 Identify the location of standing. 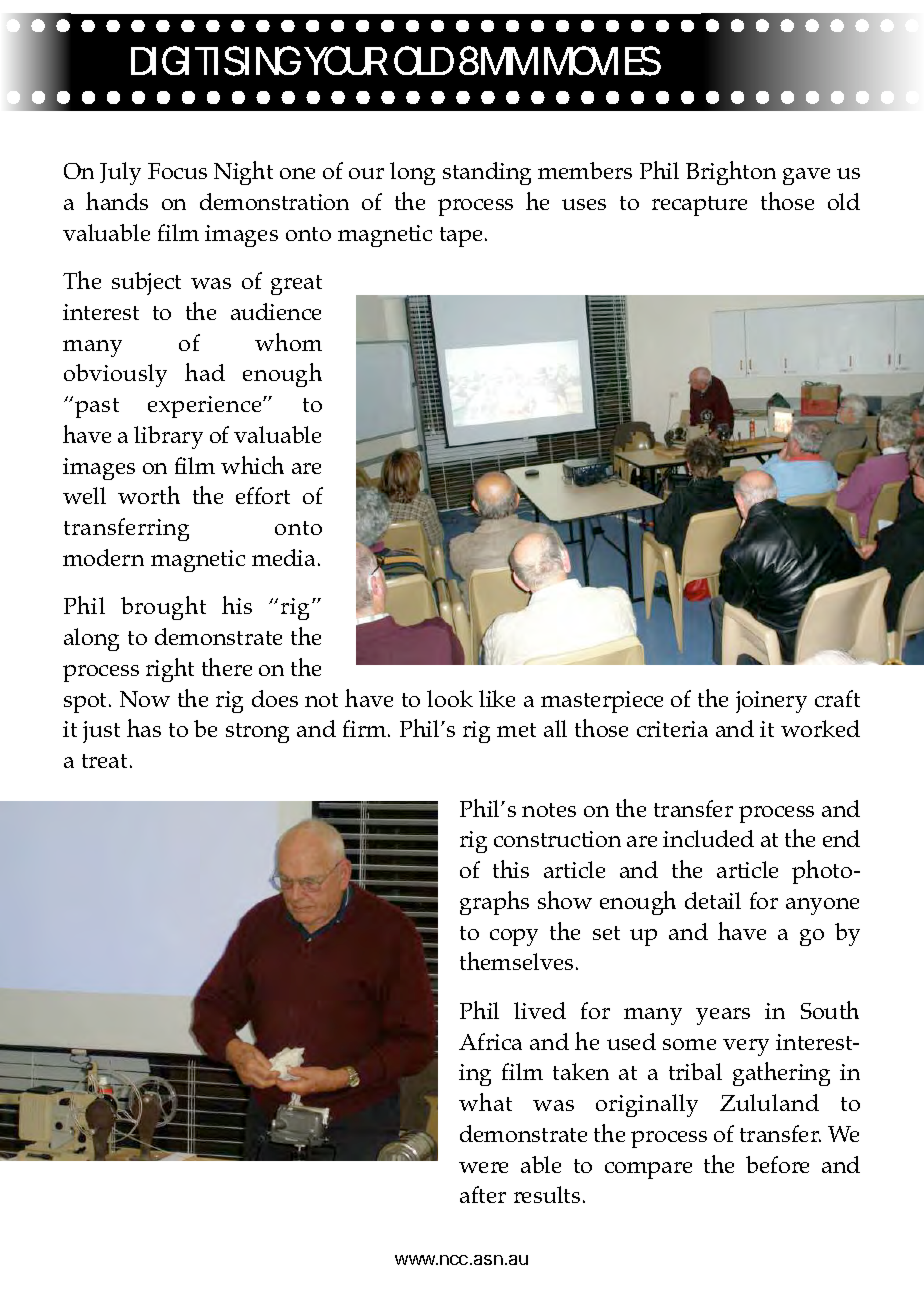
(487, 173).
